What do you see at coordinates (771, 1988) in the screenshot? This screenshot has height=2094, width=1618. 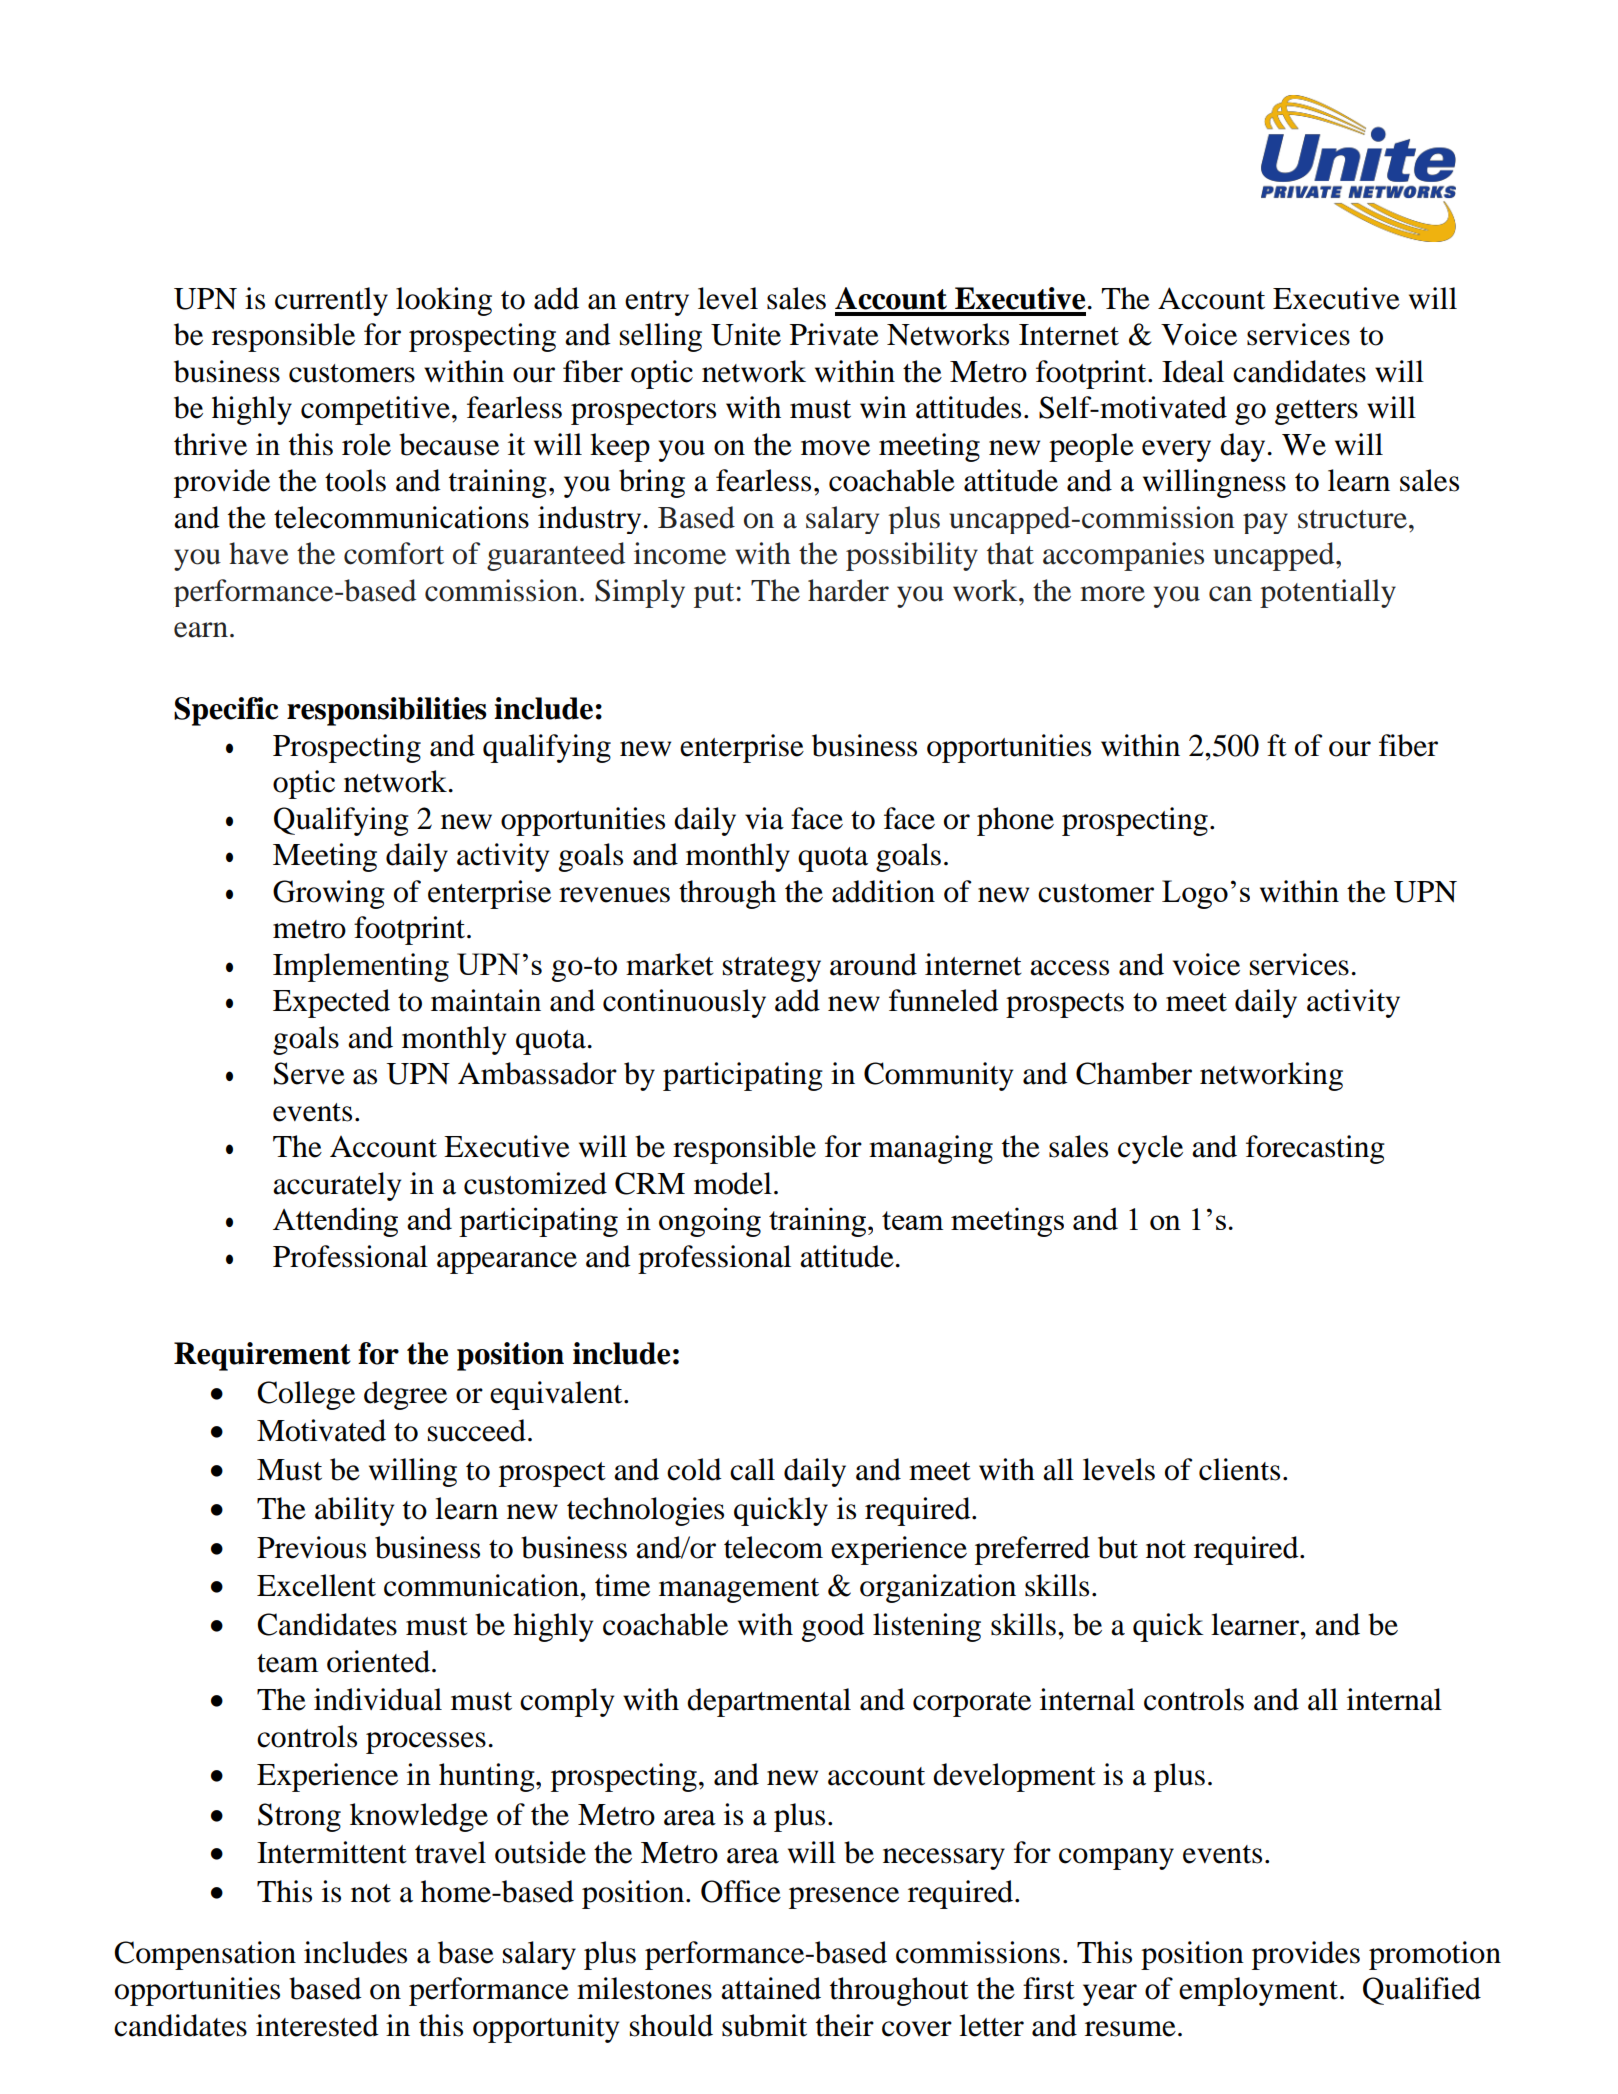 I see `attained` at bounding box center [771, 1988].
